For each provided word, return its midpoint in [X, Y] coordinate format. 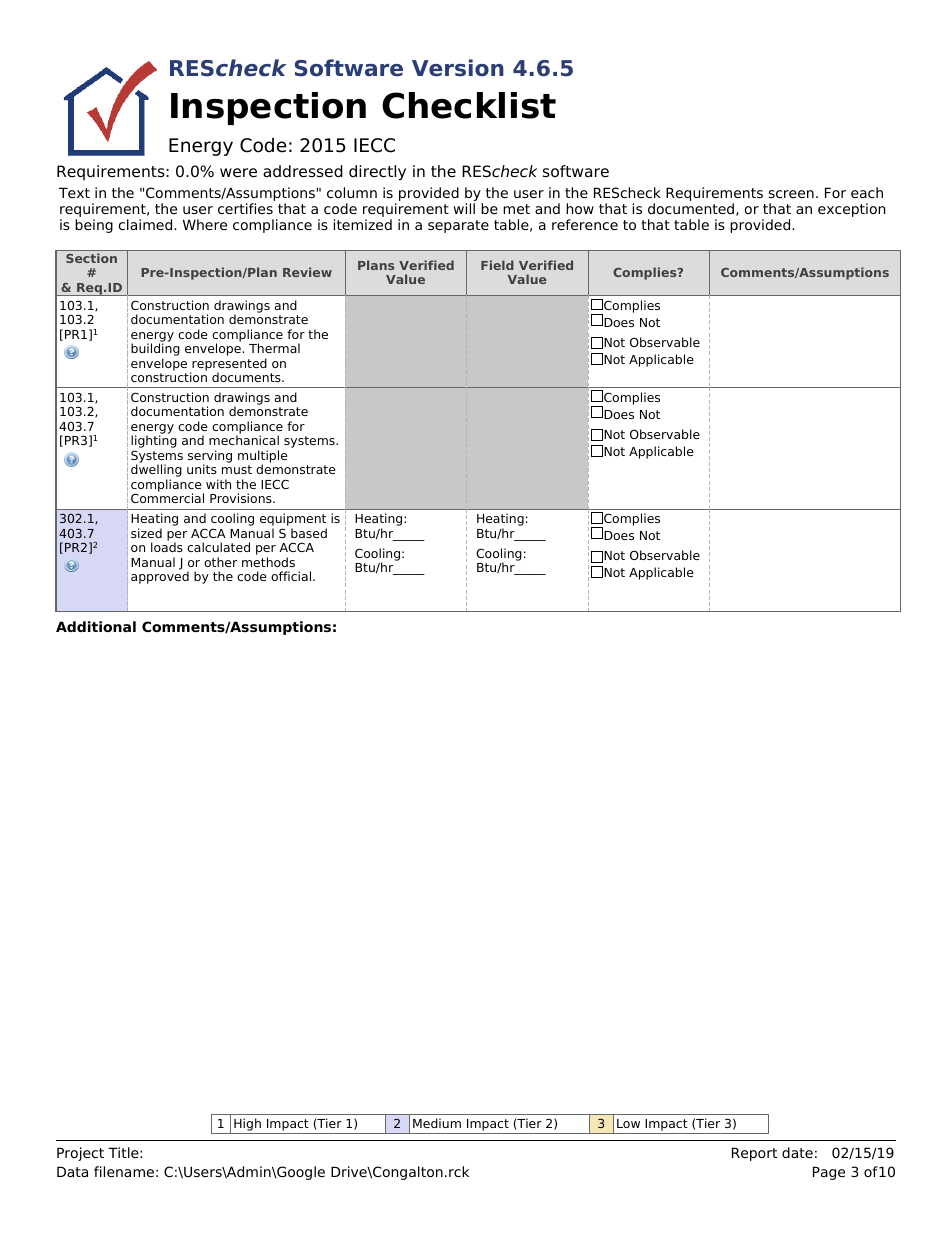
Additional [96, 626]
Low [628, 1123]
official [292, 576]
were [238, 173]
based [309, 533]
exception [851, 210]
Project [80, 1154]
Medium [437, 1123]
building [155, 351]
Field [497, 265]
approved [160, 577]
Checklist [469, 105]
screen [791, 194]
